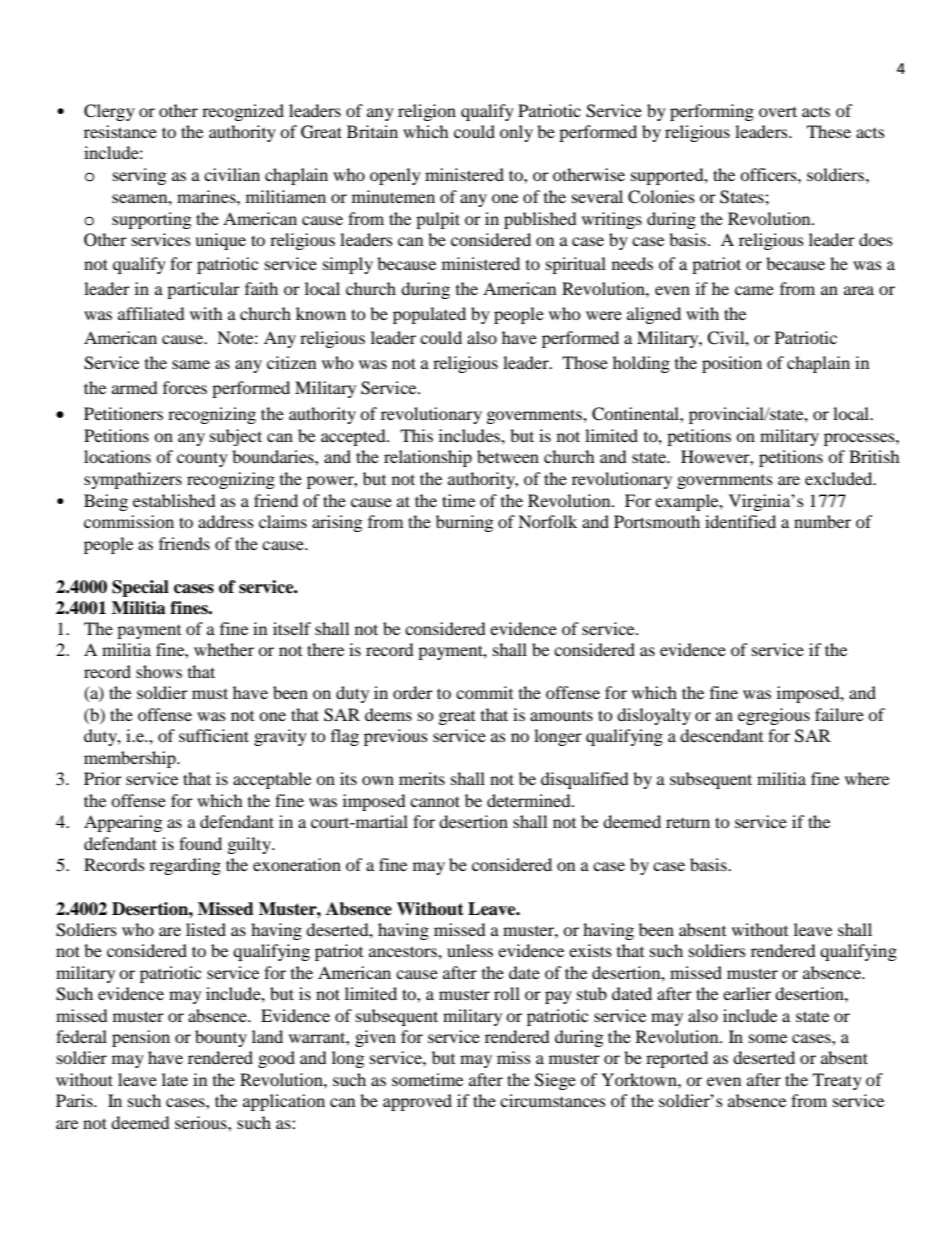 This document has width=952, height=1233. I want to click on return, so click(688, 823).
